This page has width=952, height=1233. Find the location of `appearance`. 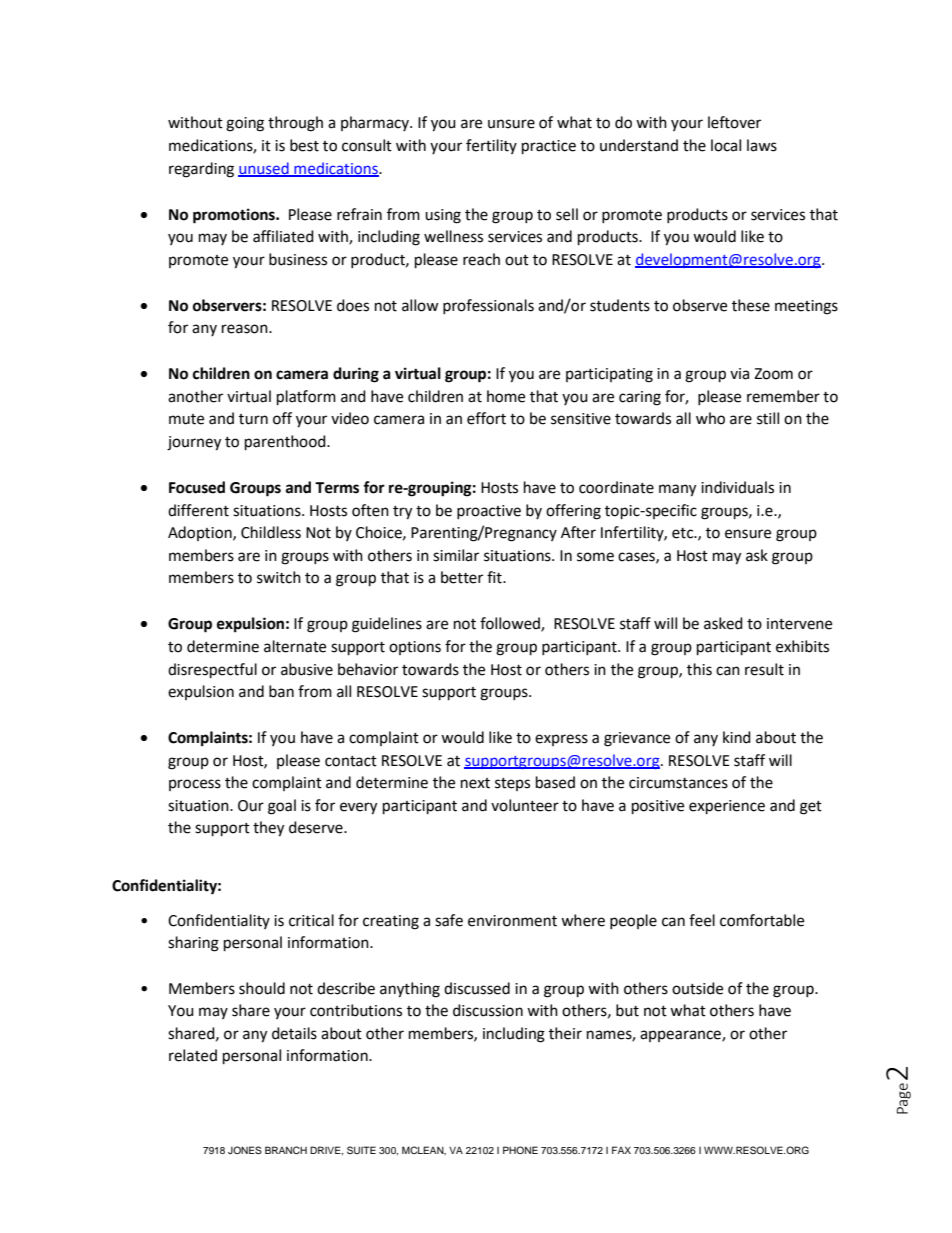

appearance is located at coordinates (681, 1036).
